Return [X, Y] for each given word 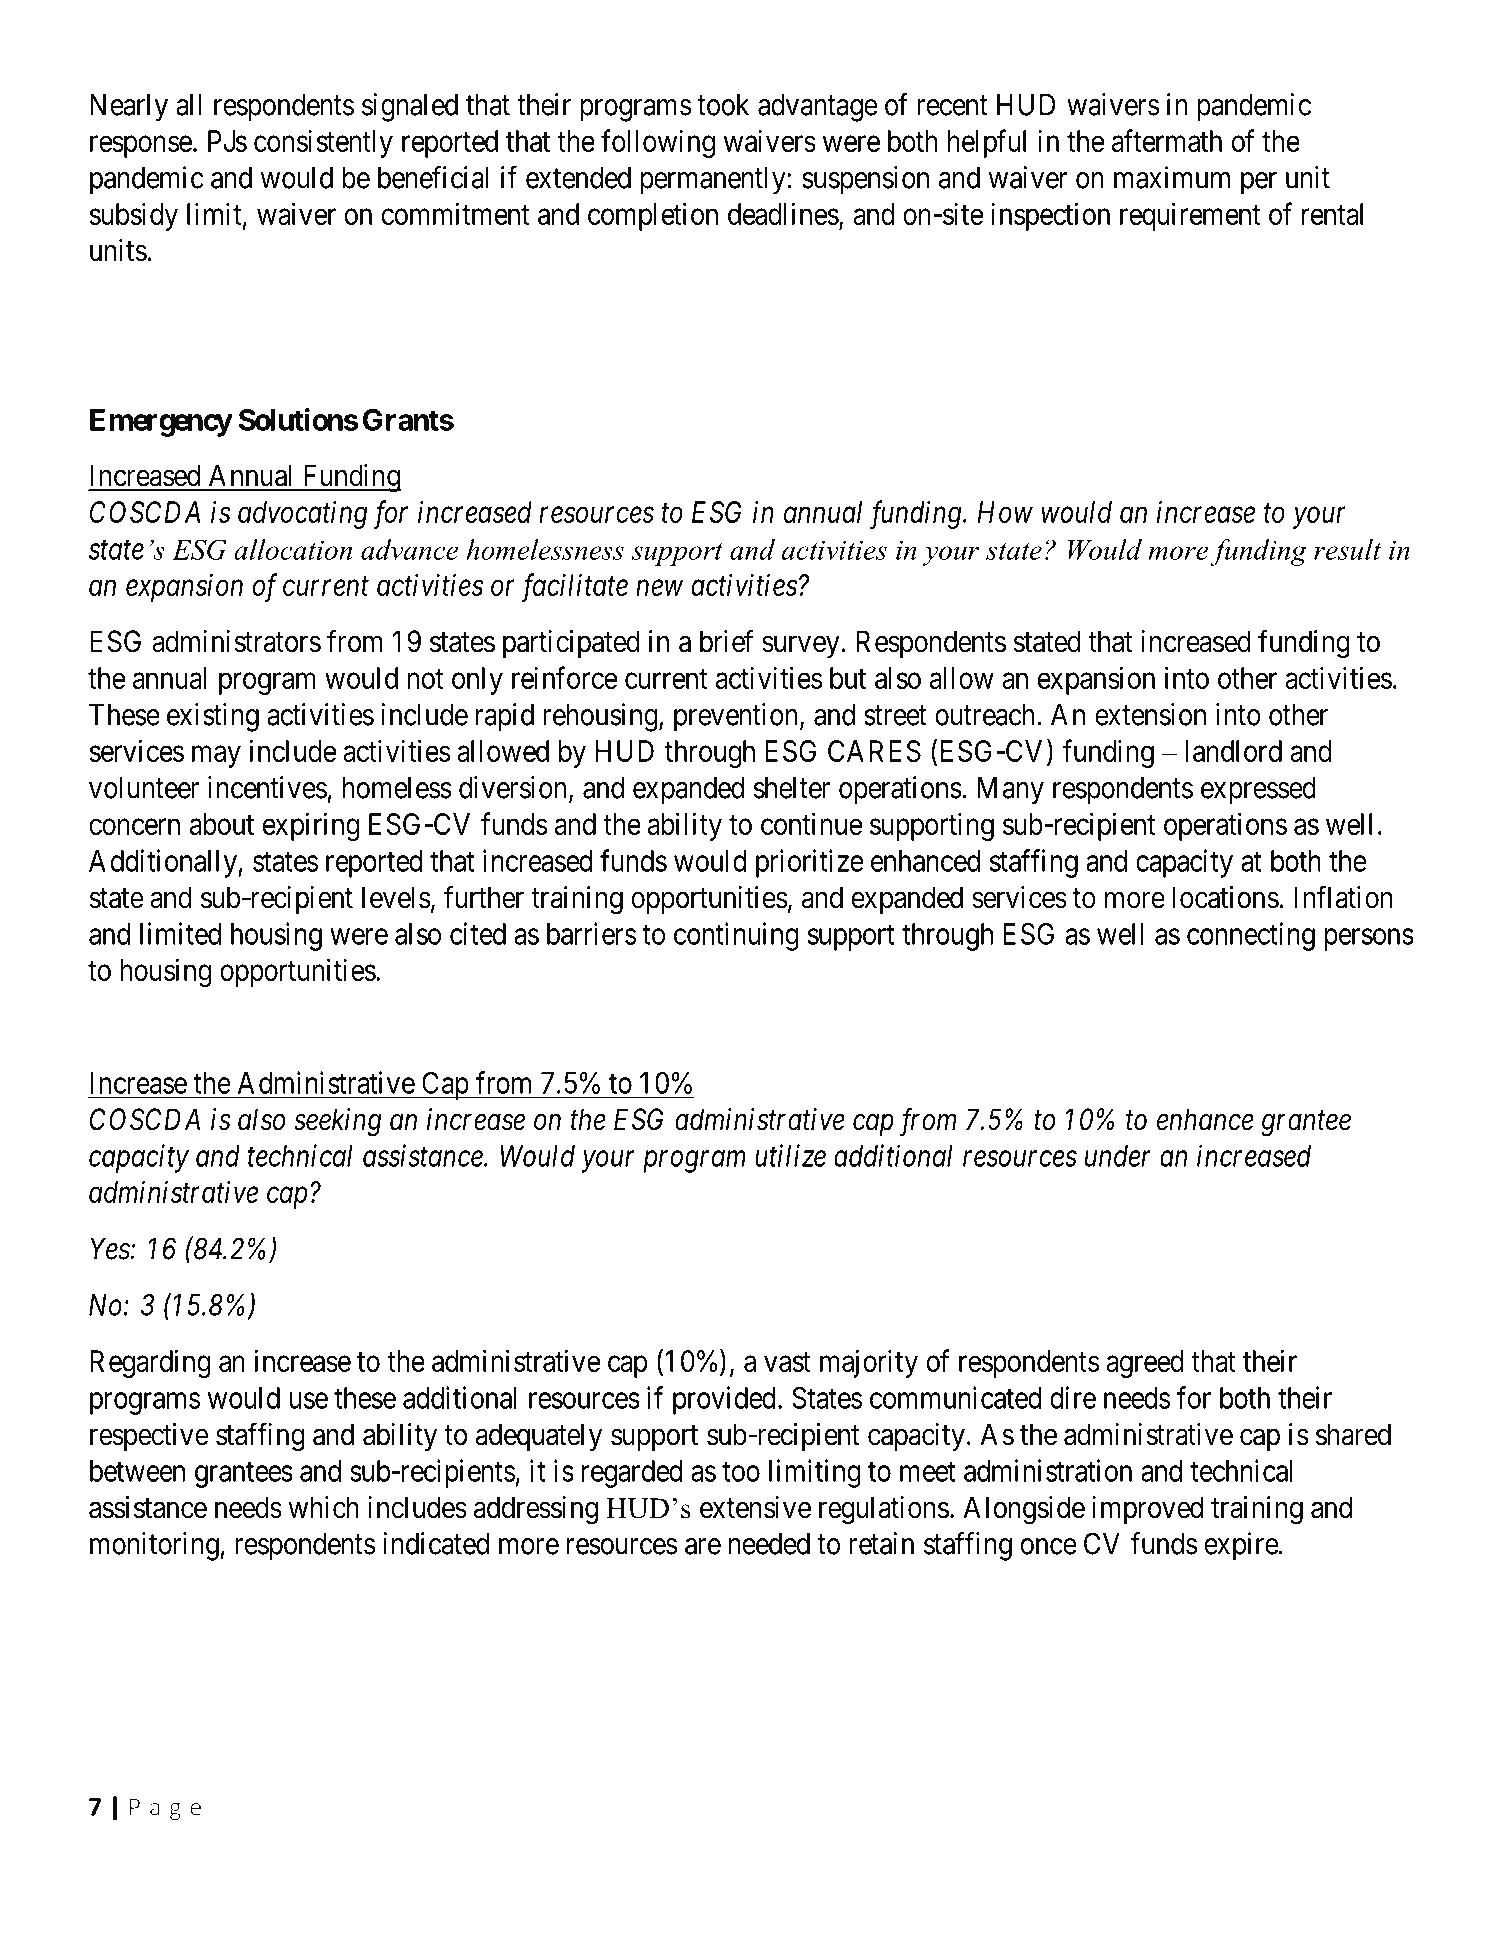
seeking [338, 1122]
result [1347, 549]
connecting [1251, 936]
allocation [293, 549]
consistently [323, 143]
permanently [714, 181]
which [323, 1507]
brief [726, 641]
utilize [790, 1155]
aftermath [1167, 140]
